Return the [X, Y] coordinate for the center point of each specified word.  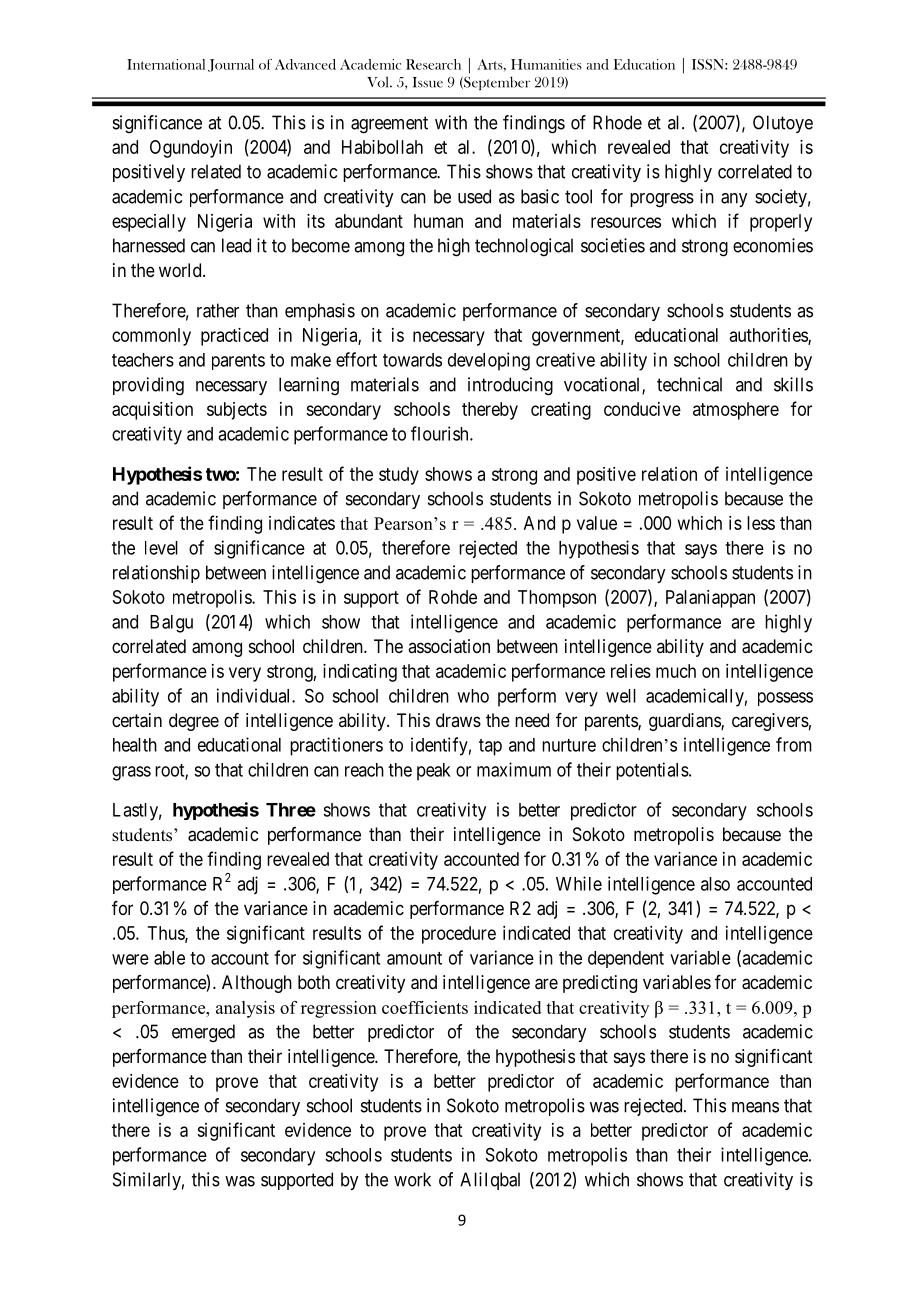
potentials [652, 771]
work [412, 1179]
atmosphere [736, 411]
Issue [428, 82]
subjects [237, 411]
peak [434, 772]
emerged [203, 1033]
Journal [231, 65]
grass [131, 773]
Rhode [617, 122]
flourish [441, 433]
